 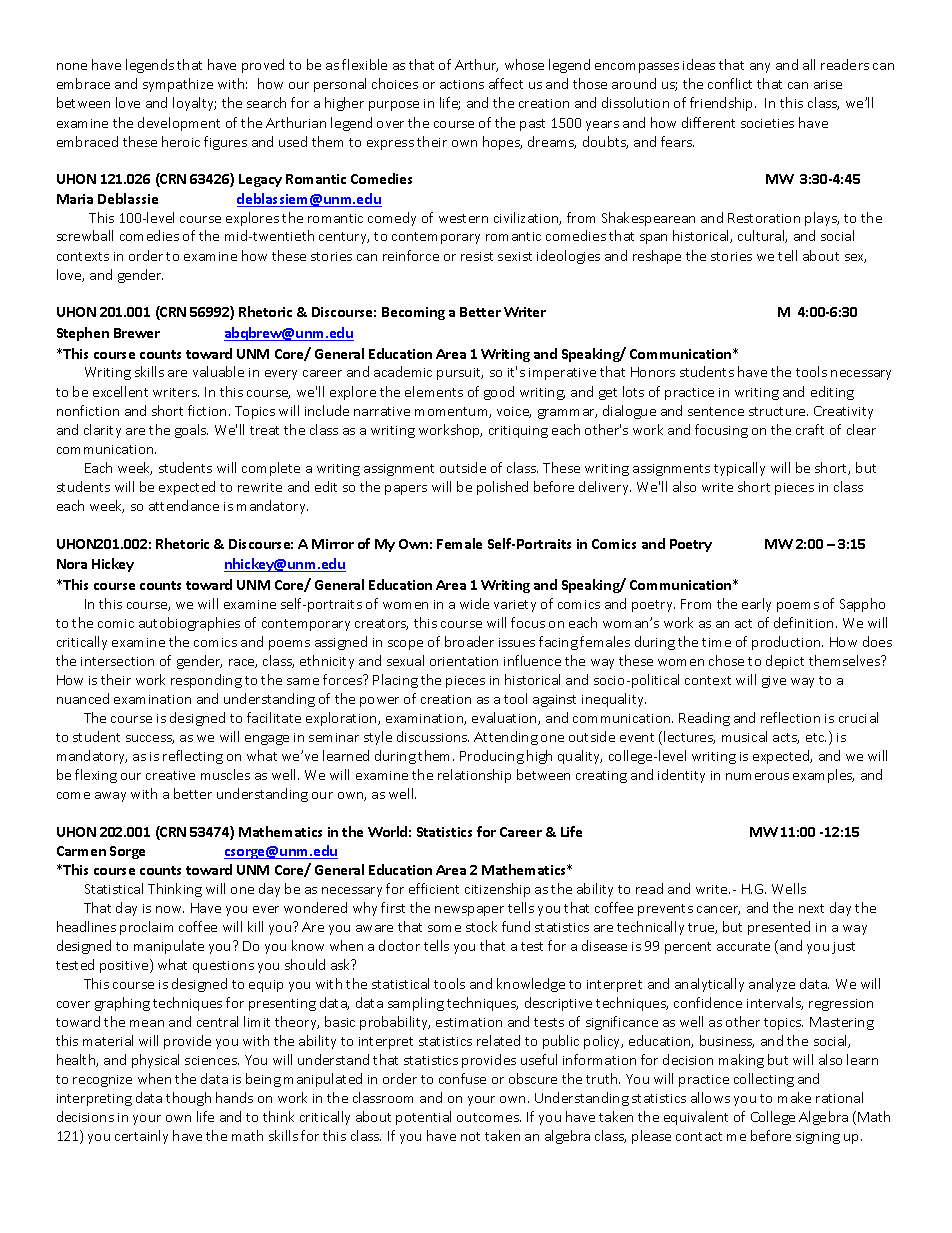 I want to click on sympathize, so click(x=178, y=85).
